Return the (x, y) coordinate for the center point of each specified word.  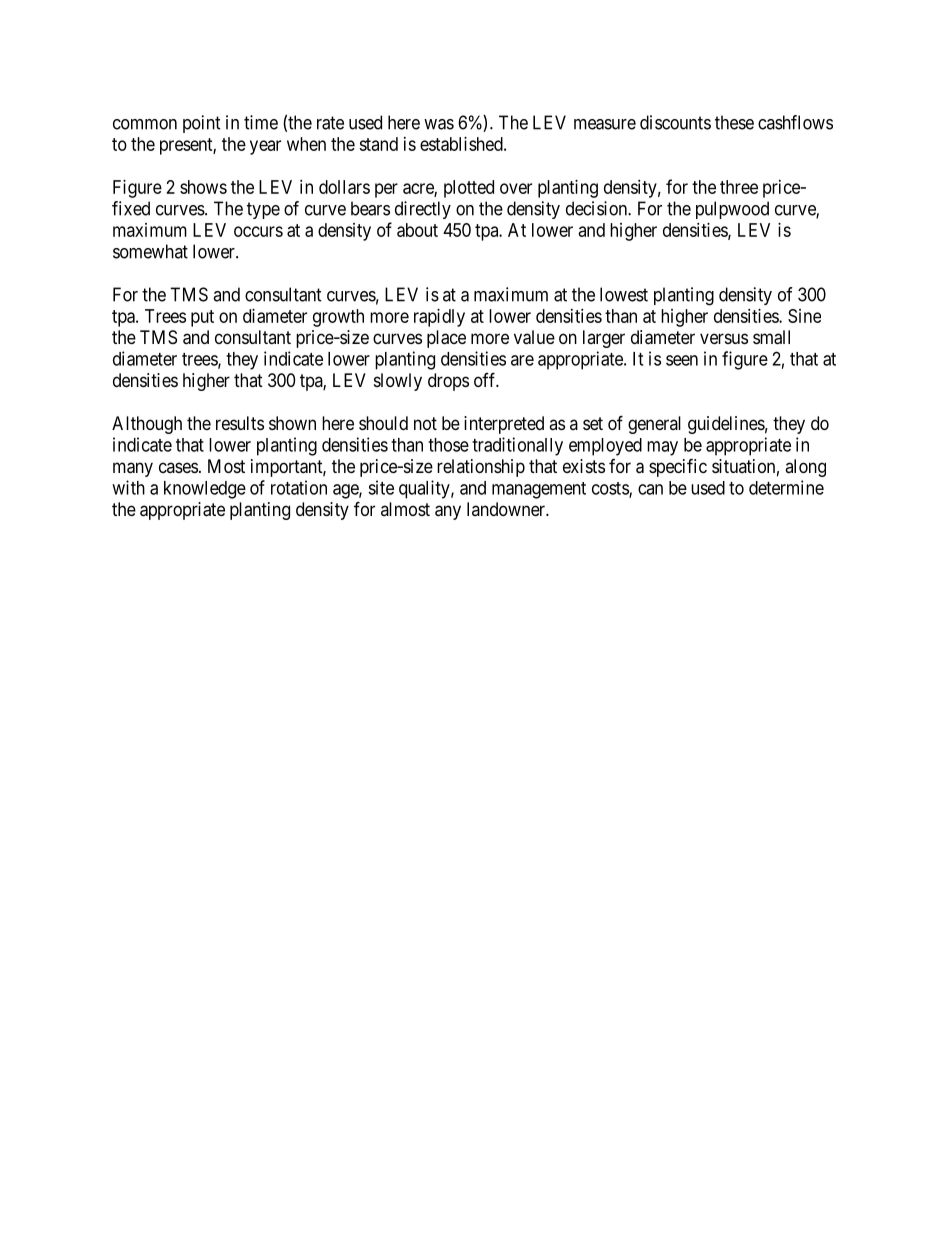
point (202, 124)
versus (724, 338)
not (425, 423)
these (734, 122)
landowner (507, 509)
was (439, 124)
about (417, 230)
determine (786, 487)
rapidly (439, 318)
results (240, 423)
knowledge (205, 490)
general (654, 425)
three (739, 187)
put (202, 318)
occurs (258, 231)
